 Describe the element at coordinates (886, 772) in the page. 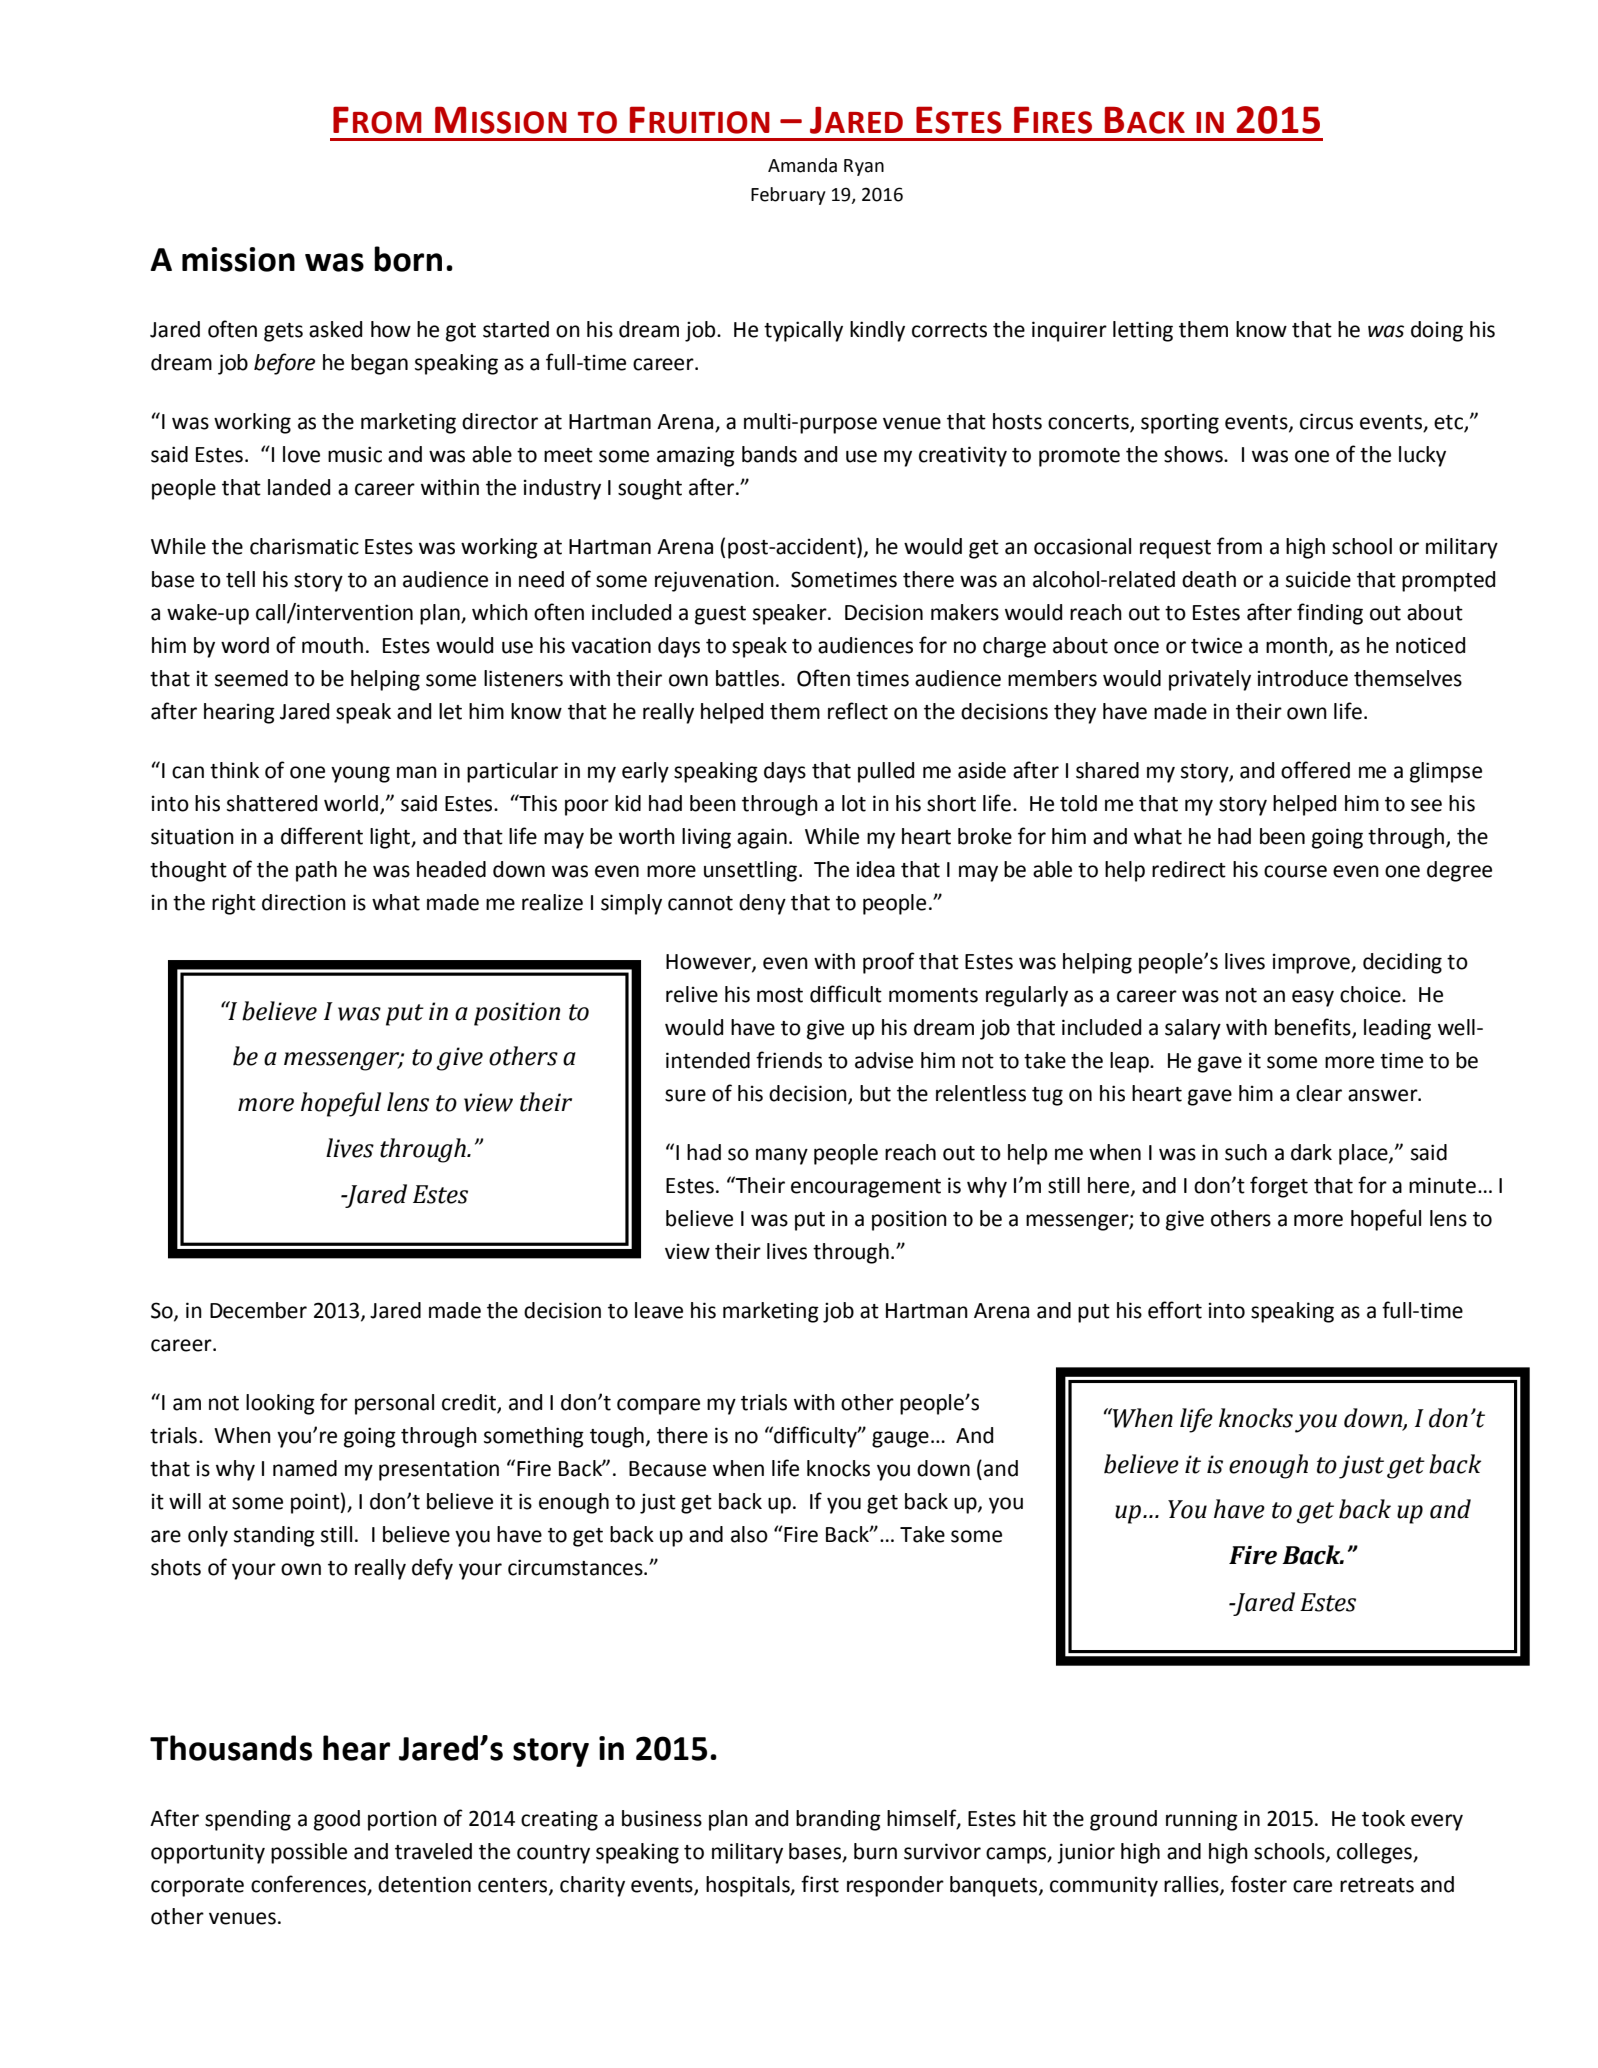

I see `pulled` at that location.
